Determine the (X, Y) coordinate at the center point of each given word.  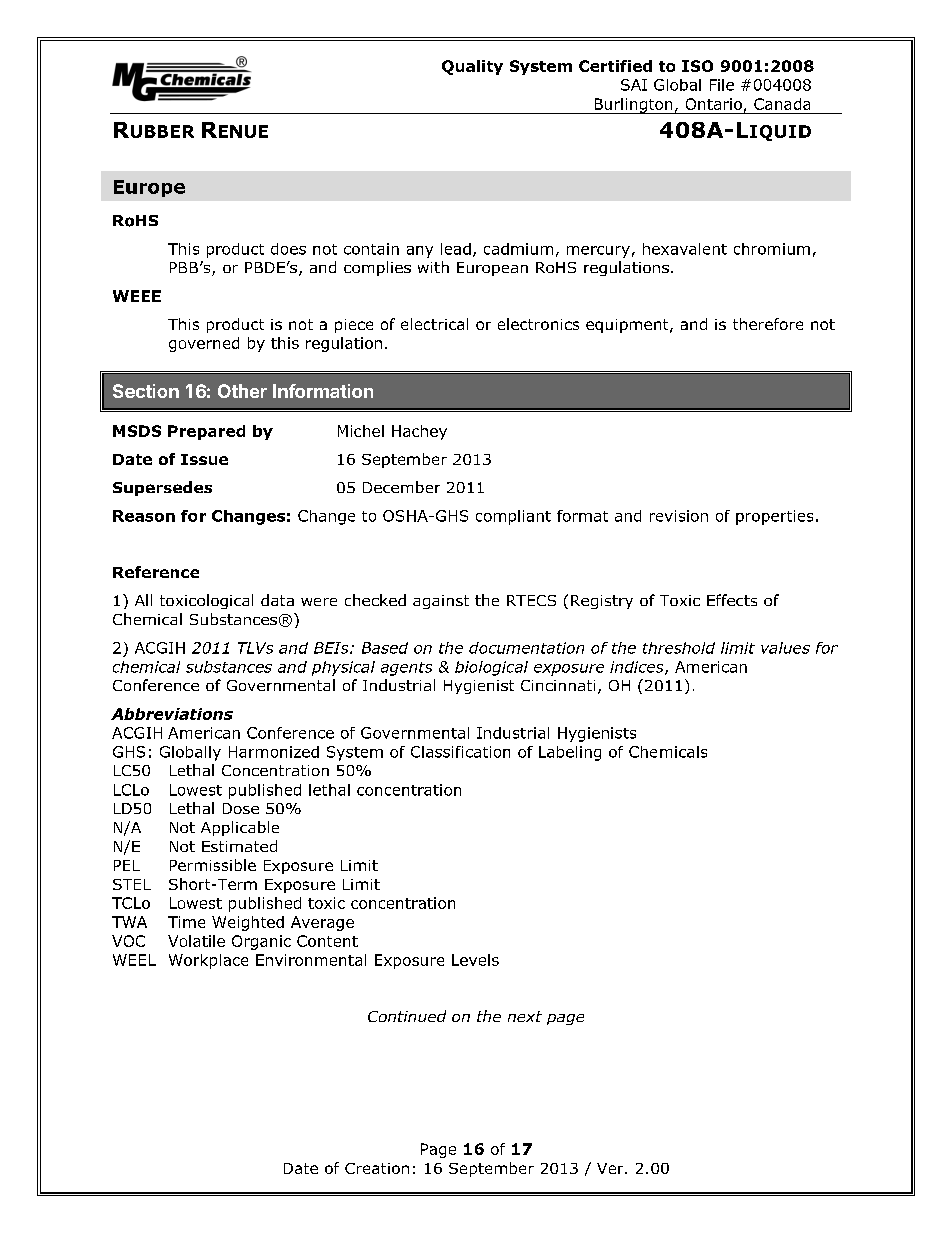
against (441, 602)
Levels (475, 960)
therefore (768, 324)
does (288, 249)
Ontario (714, 104)
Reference (156, 572)
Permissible (213, 865)
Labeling (570, 753)
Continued (407, 1016)
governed (204, 344)
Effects (732, 600)
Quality (472, 67)
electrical (434, 324)
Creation (377, 1168)
